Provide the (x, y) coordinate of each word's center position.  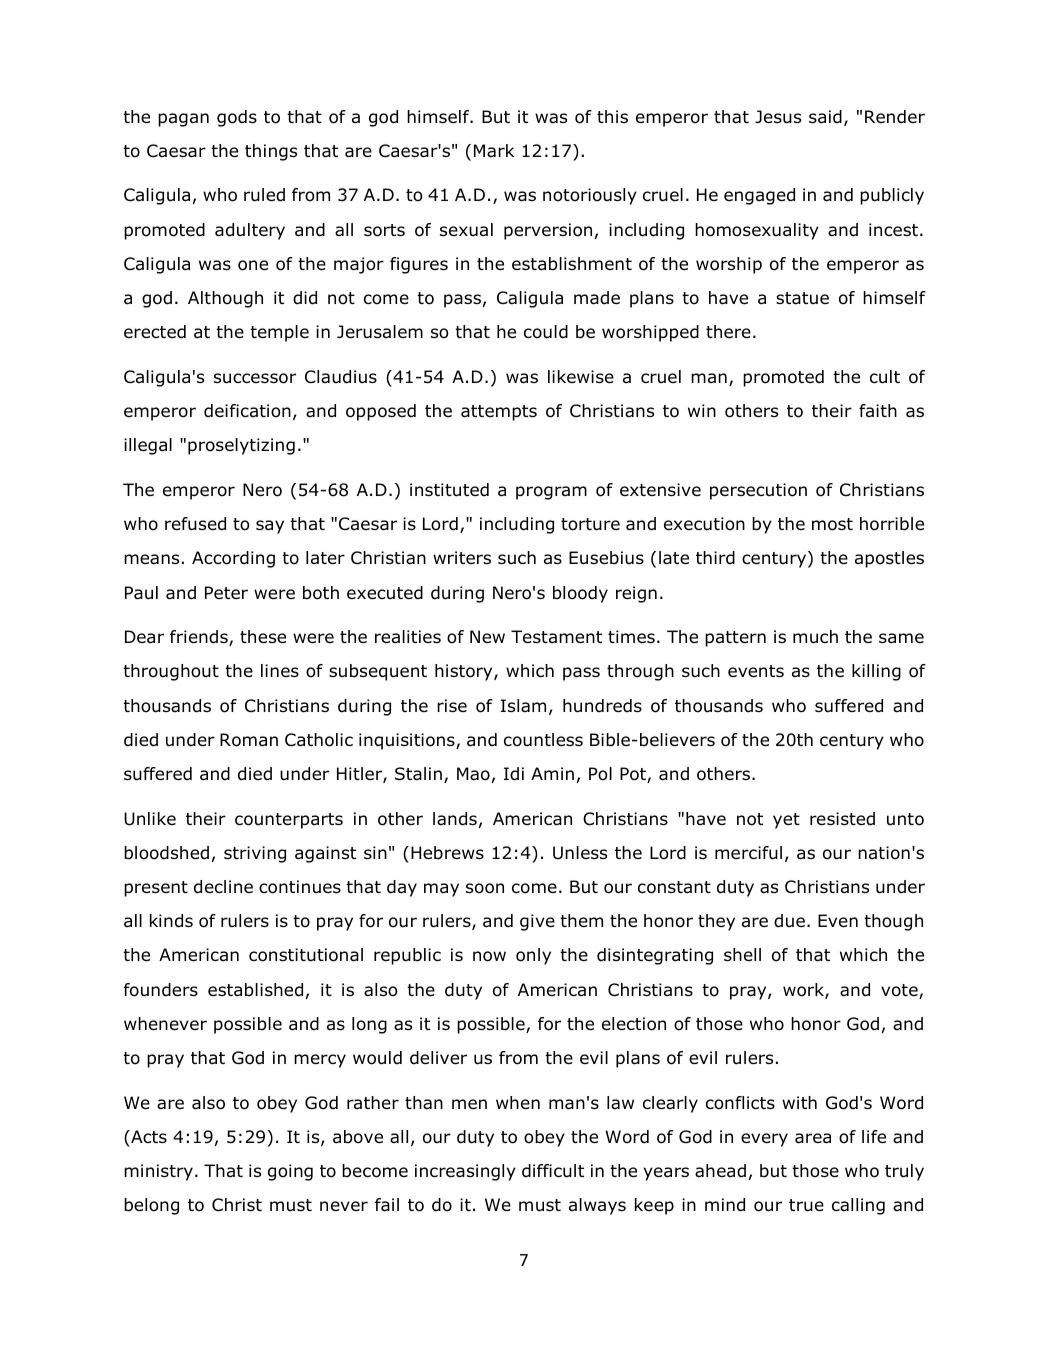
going (290, 1172)
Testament (556, 637)
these (263, 637)
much (815, 637)
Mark (494, 151)
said (825, 117)
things (271, 152)
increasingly (465, 1172)
